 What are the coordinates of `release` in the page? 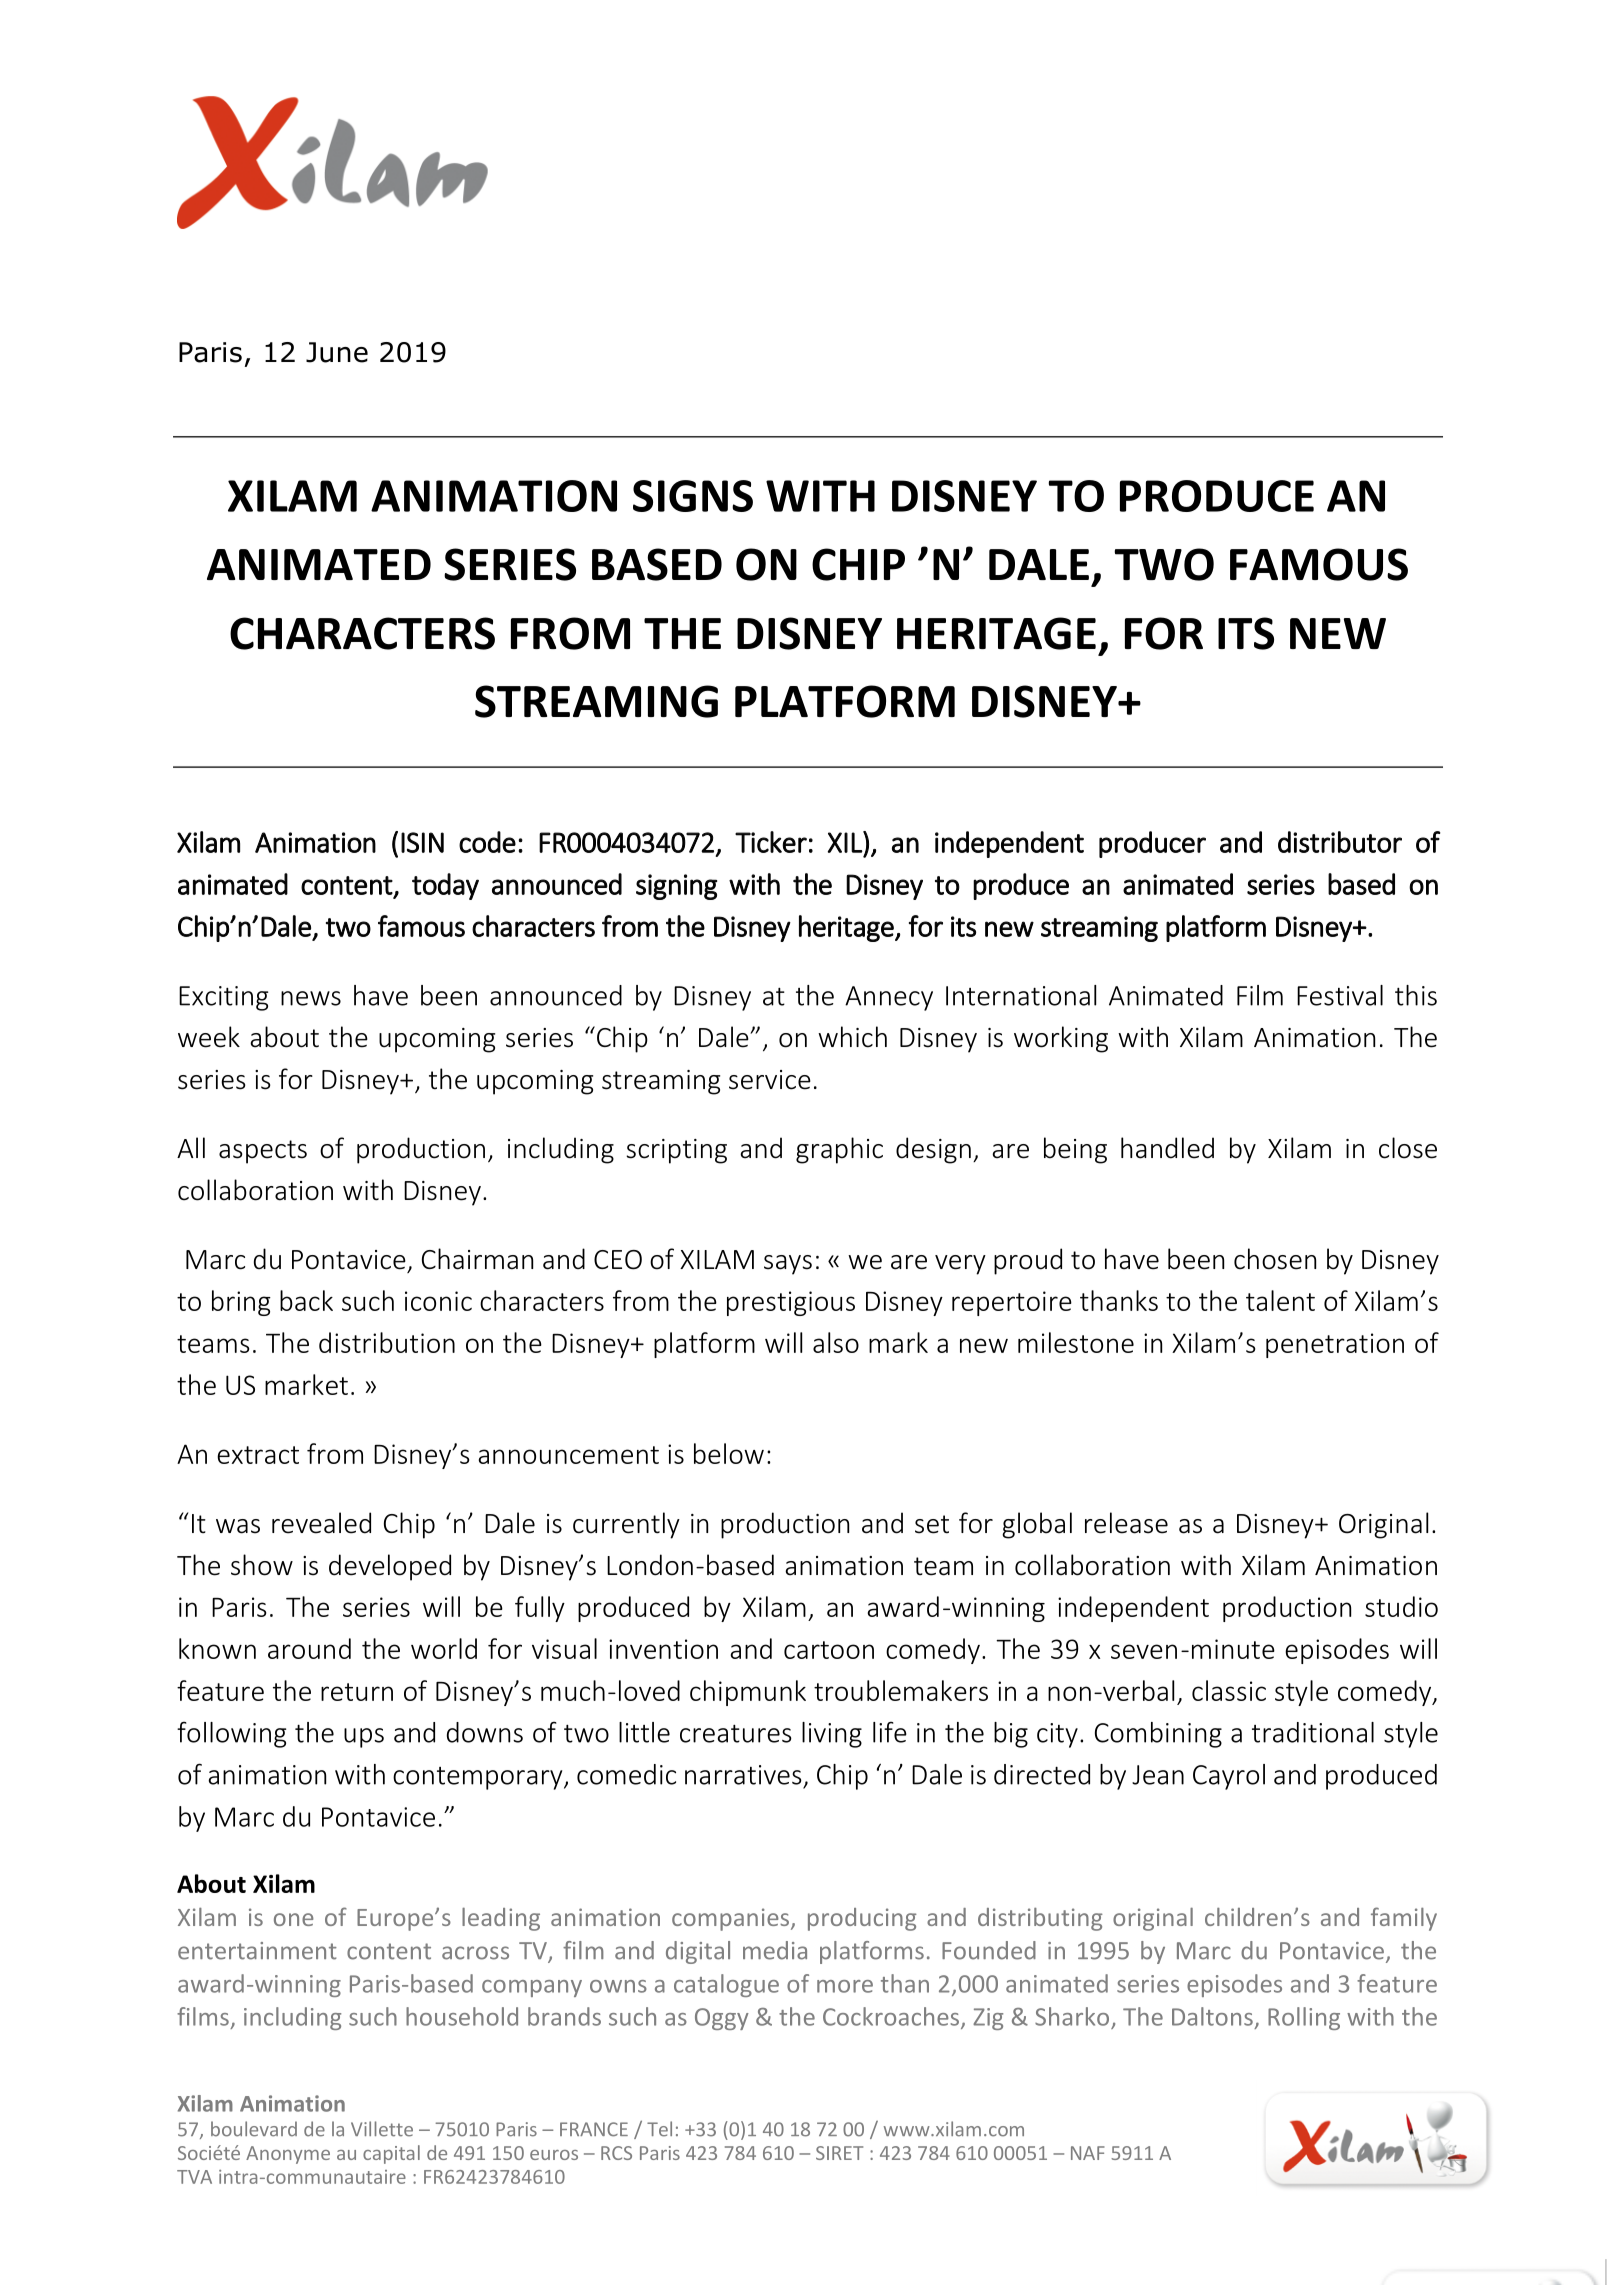 It's located at (1126, 1523).
